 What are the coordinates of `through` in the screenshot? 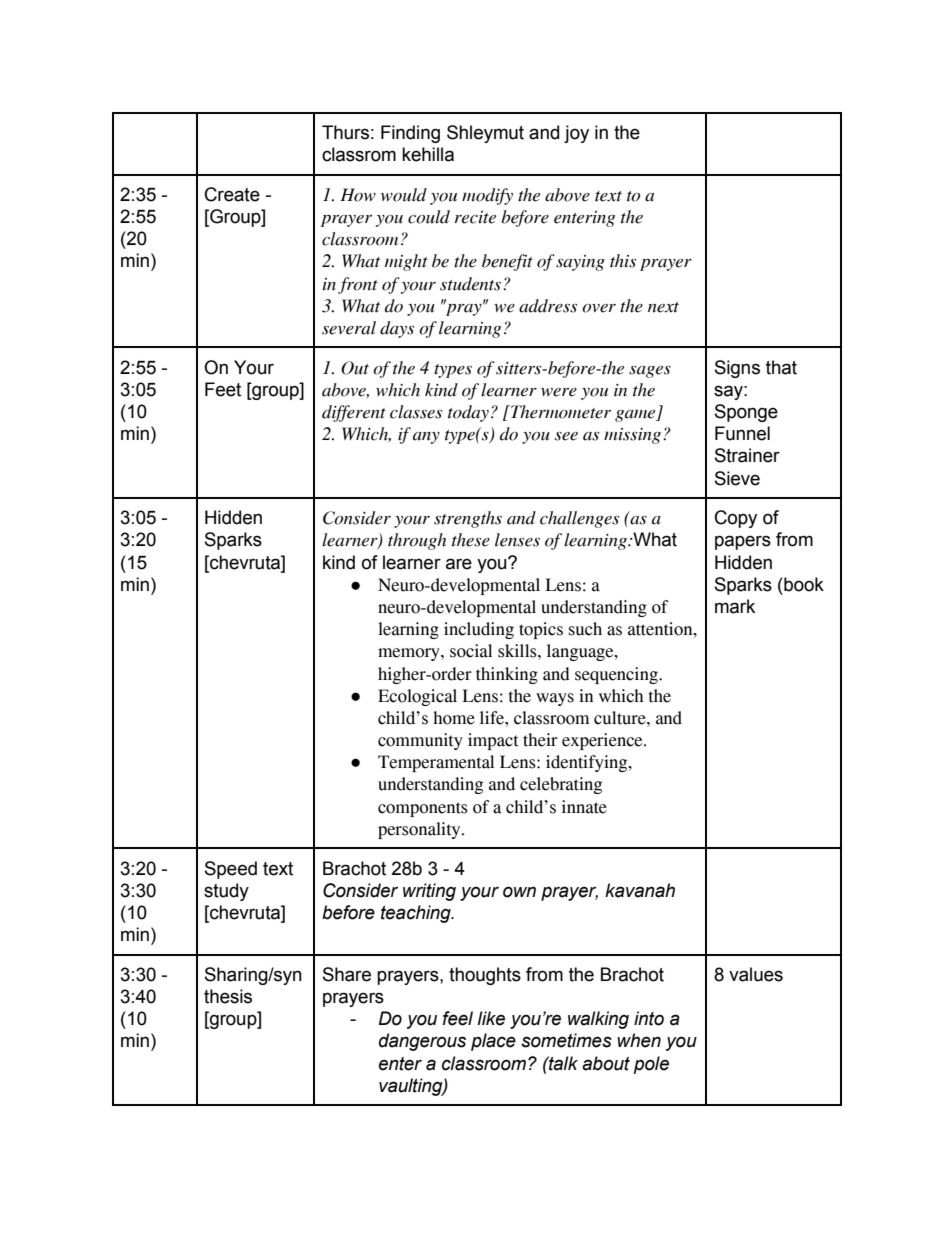 It's located at (417, 541).
